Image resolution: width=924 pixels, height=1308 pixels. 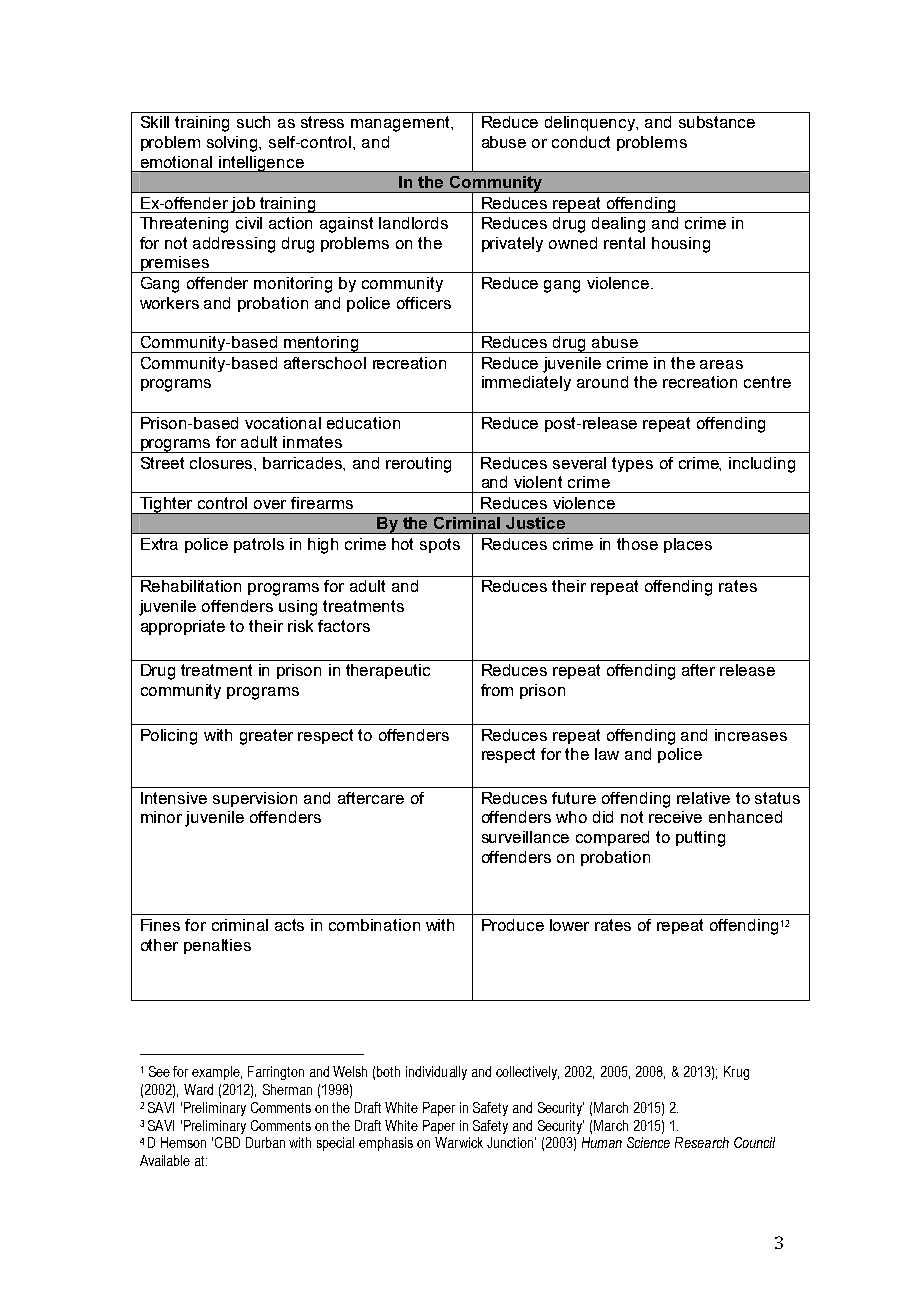 I want to click on putting, so click(x=700, y=839).
